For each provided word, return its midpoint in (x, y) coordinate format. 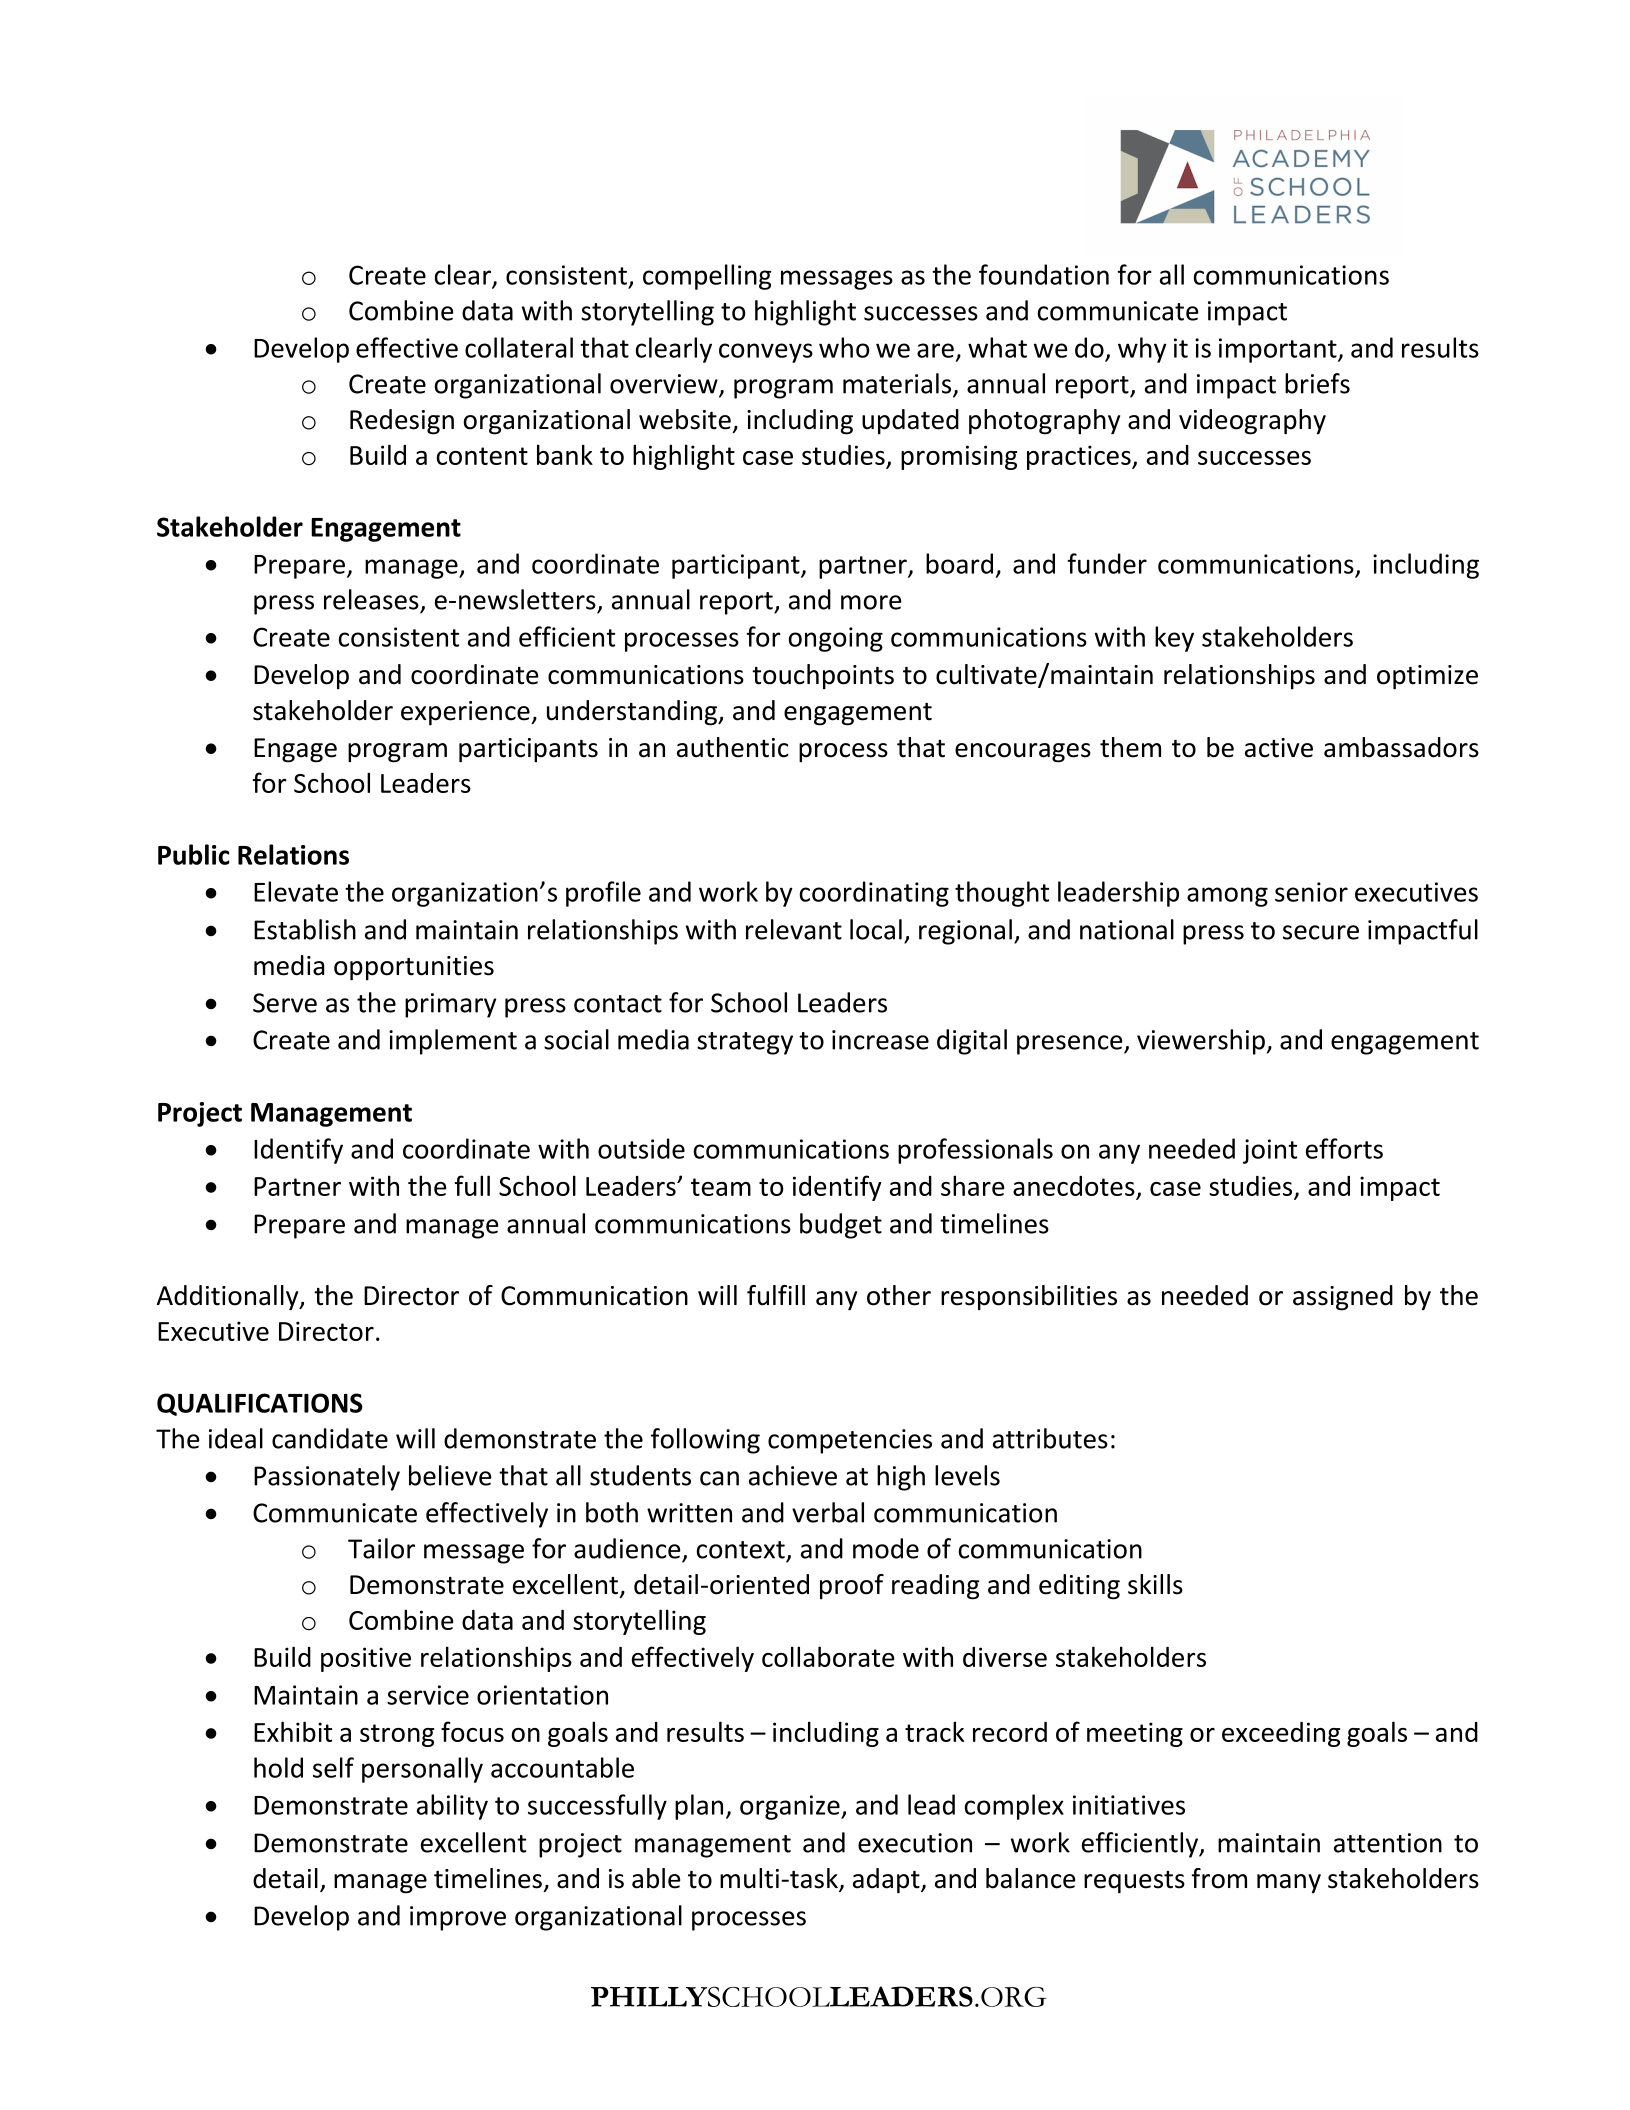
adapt (887, 1881)
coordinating (874, 894)
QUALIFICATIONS (260, 1404)
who (844, 347)
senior (1311, 892)
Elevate (296, 891)
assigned (1343, 1298)
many (1289, 1884)
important (1279, 350)
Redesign (402, 422)
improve (458, 1918)
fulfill (776, 1295)
